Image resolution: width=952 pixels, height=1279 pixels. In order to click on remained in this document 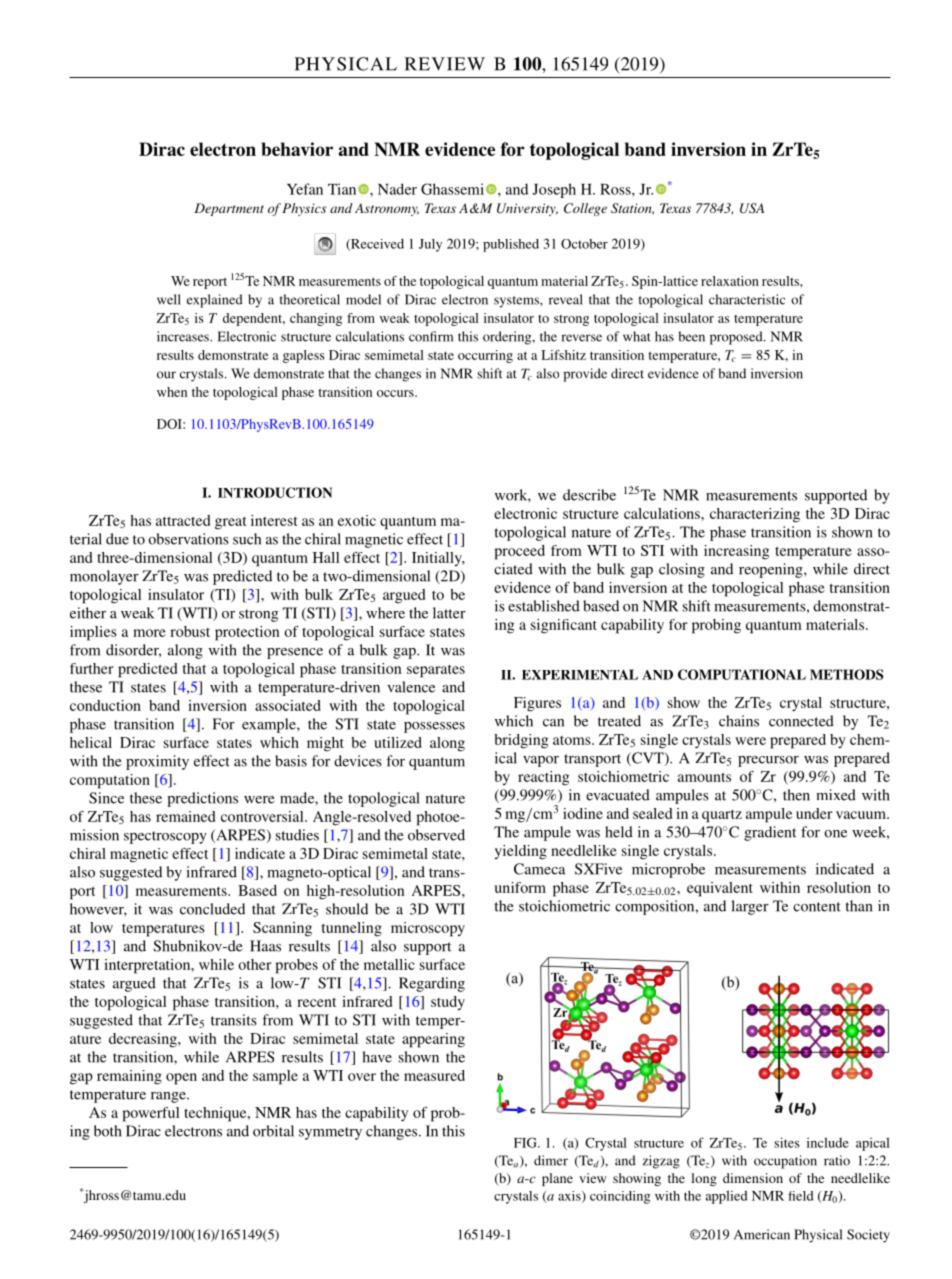, I will do `click(185, 816)`.
